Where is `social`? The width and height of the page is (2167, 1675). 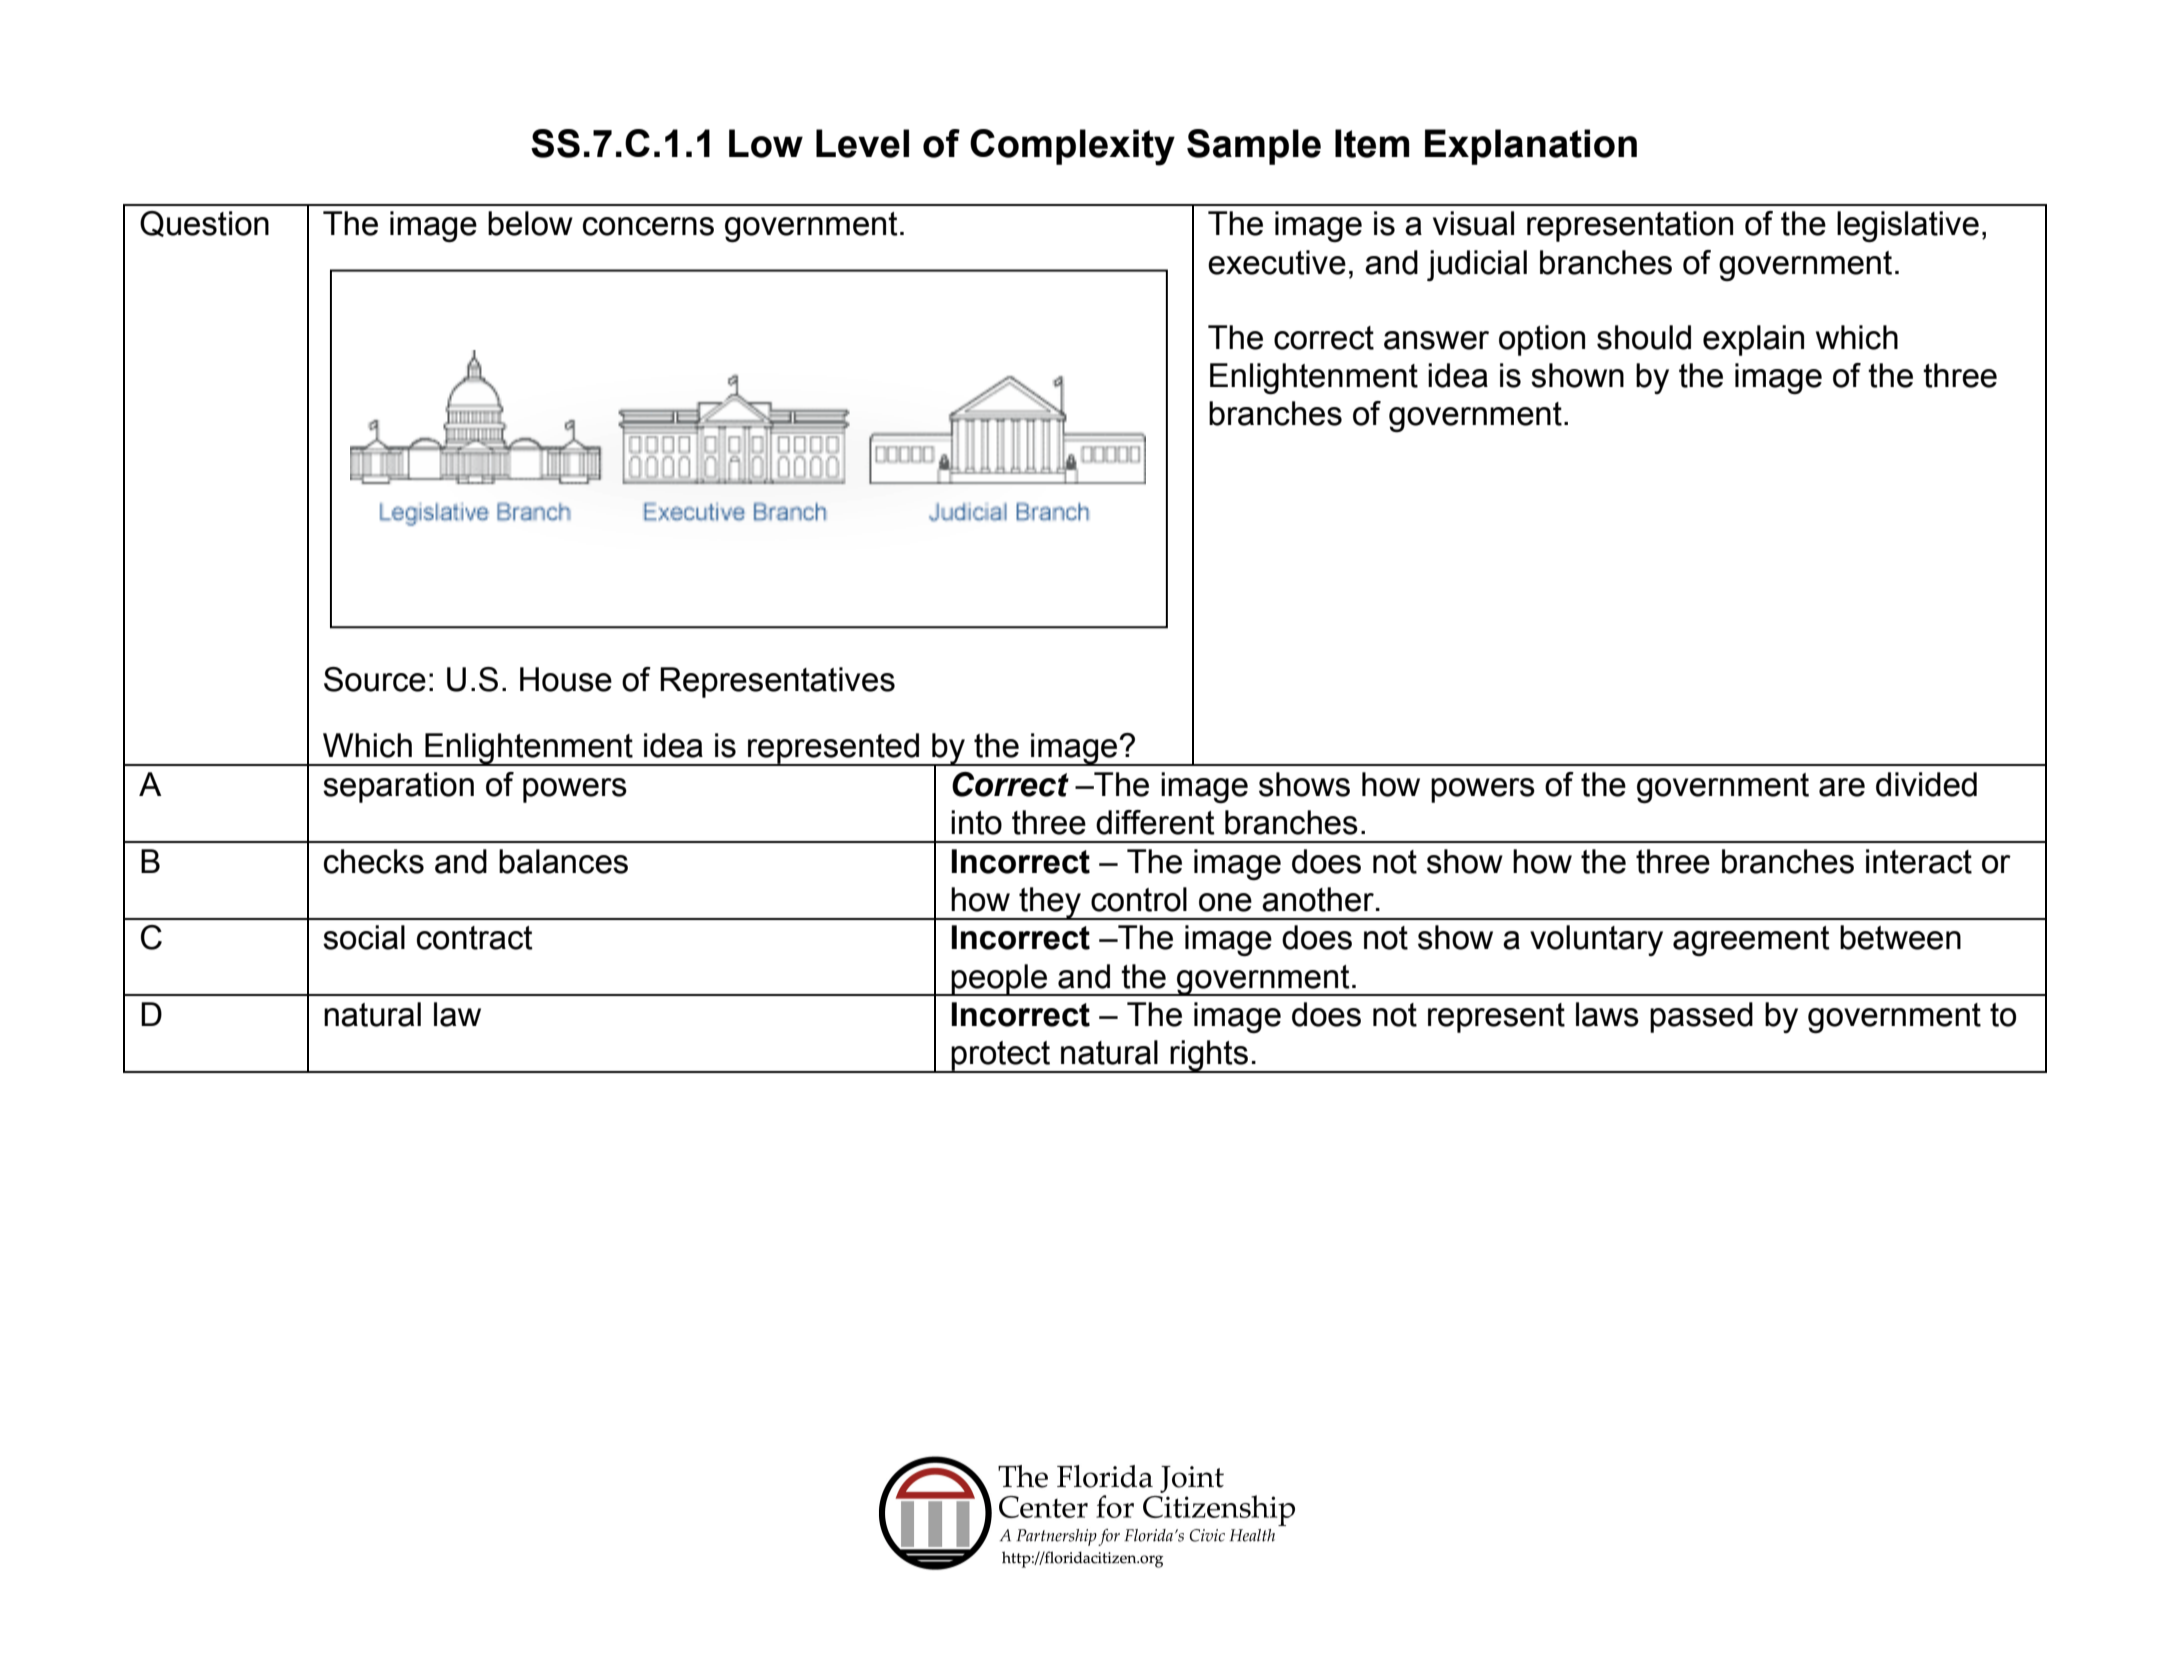 social is located at coordinates (364, 937).
